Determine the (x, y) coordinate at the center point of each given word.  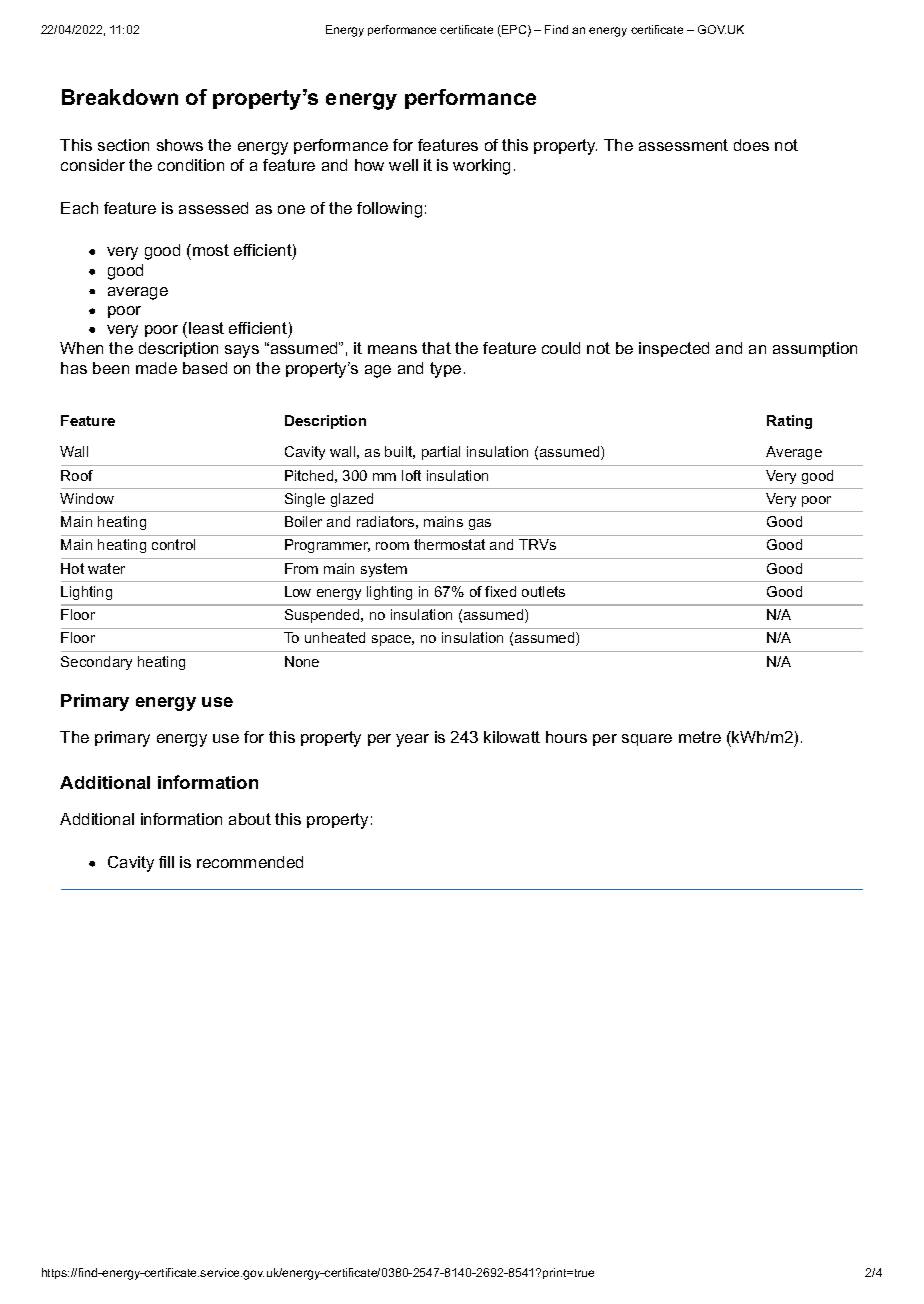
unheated (335, 637)
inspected (674, 349)
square (647, 740)
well (403, 165)
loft (411, 475)
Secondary (96, 663)
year (412, 740)
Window (87, 498)
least (206, 328)
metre (700, 737)
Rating (789, 422)
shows (180, 145)
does (751, 145)
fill (166, 862)
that (436, 348)
